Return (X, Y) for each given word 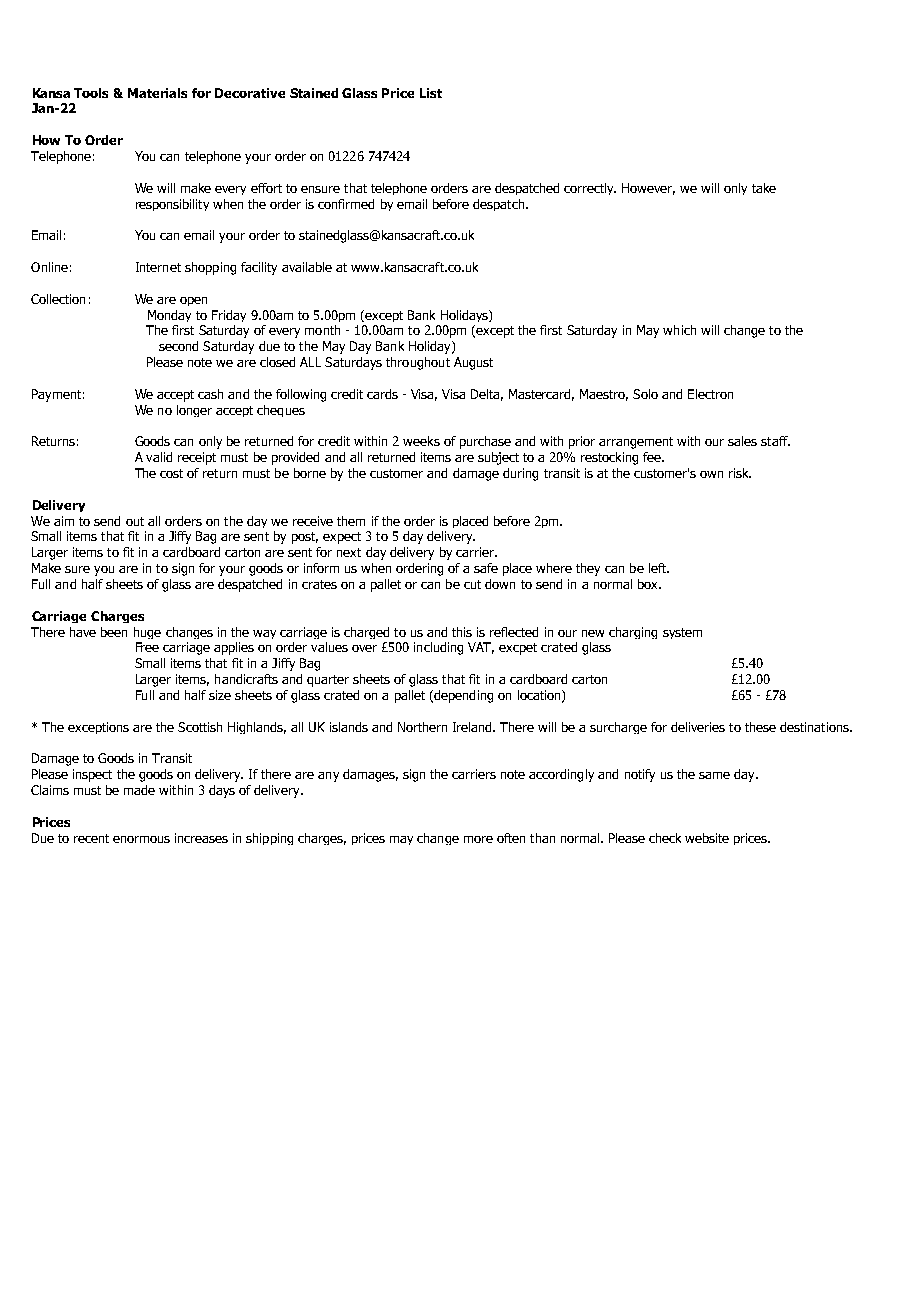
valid (159, 457)
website (707, 838)
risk (740, 473)
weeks (421, 441)
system (682, 633)
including (438, 648)
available (307, 267)
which (679, 330)
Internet (158, 267)
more (478, 839)
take (764, 188)
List (431, 93)
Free (147, 647)
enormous (141, 839)
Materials (157, 93)
